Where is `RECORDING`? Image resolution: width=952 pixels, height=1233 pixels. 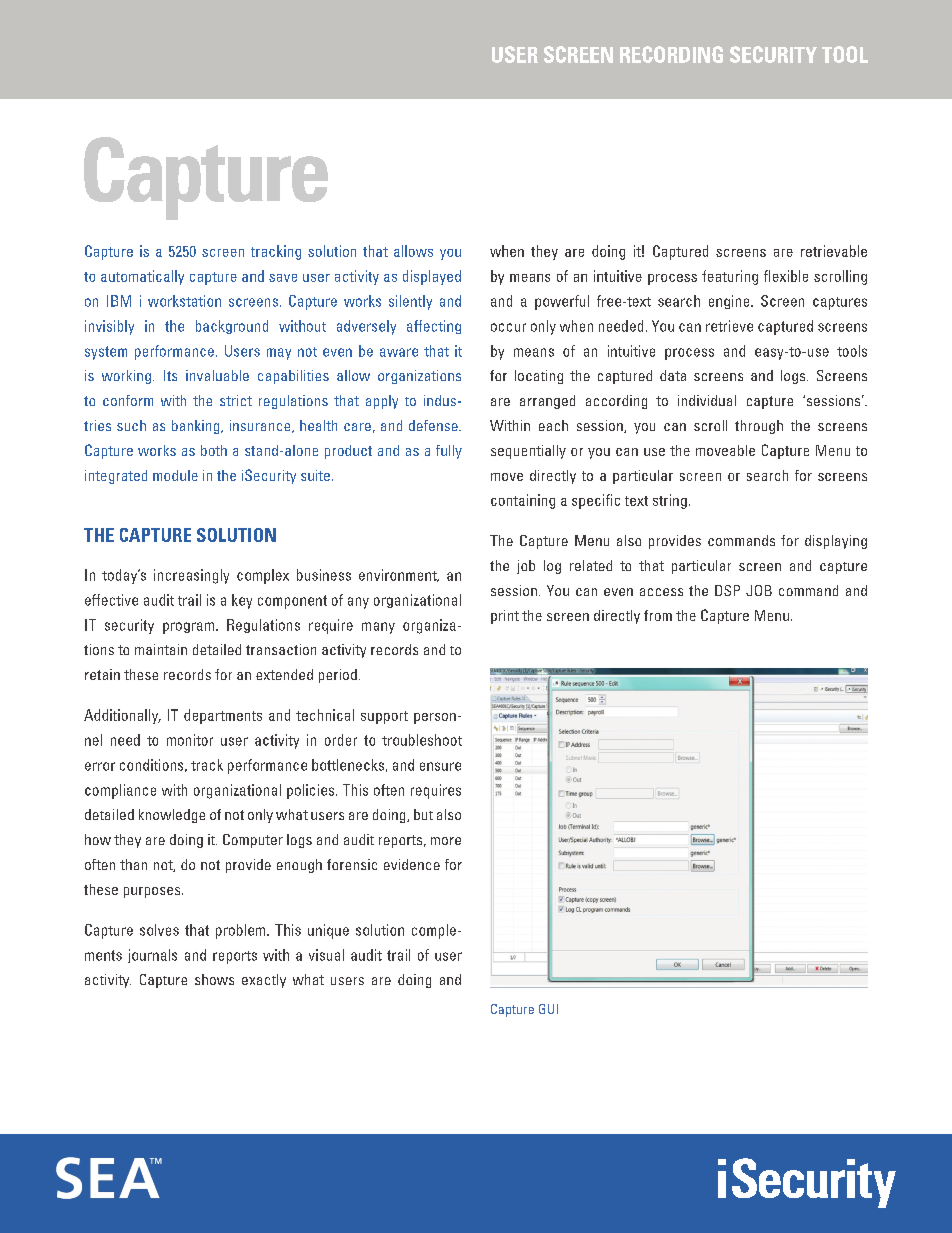
RECORDING is located at coordinates (671, 54).
